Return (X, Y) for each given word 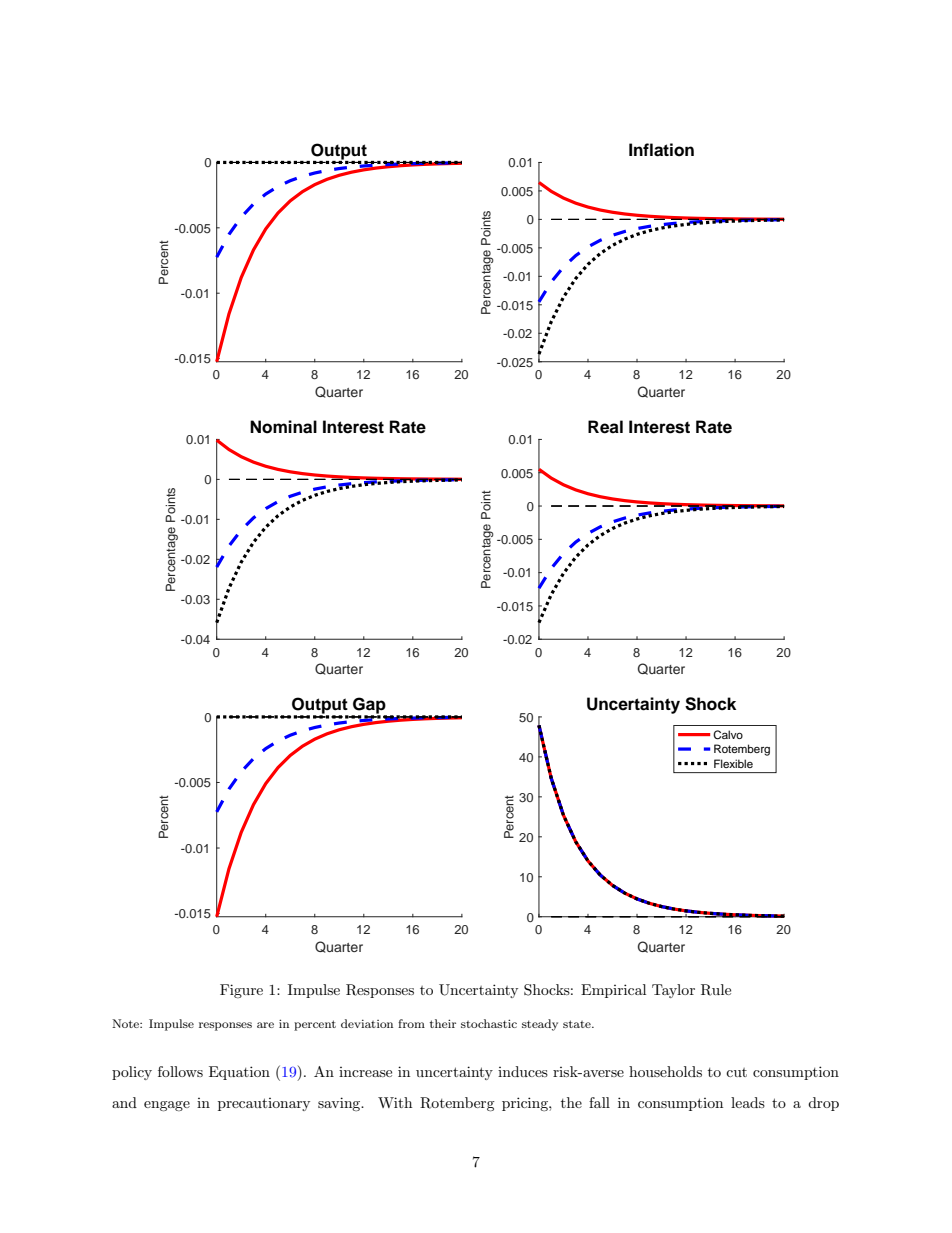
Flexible (733, 763)
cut (736, 1072)
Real (605, 427)
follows (180, 1071)
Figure (241, 991)
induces (523, 1071)
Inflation (661, 150)
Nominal (283, 427)
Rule (716, 990)
